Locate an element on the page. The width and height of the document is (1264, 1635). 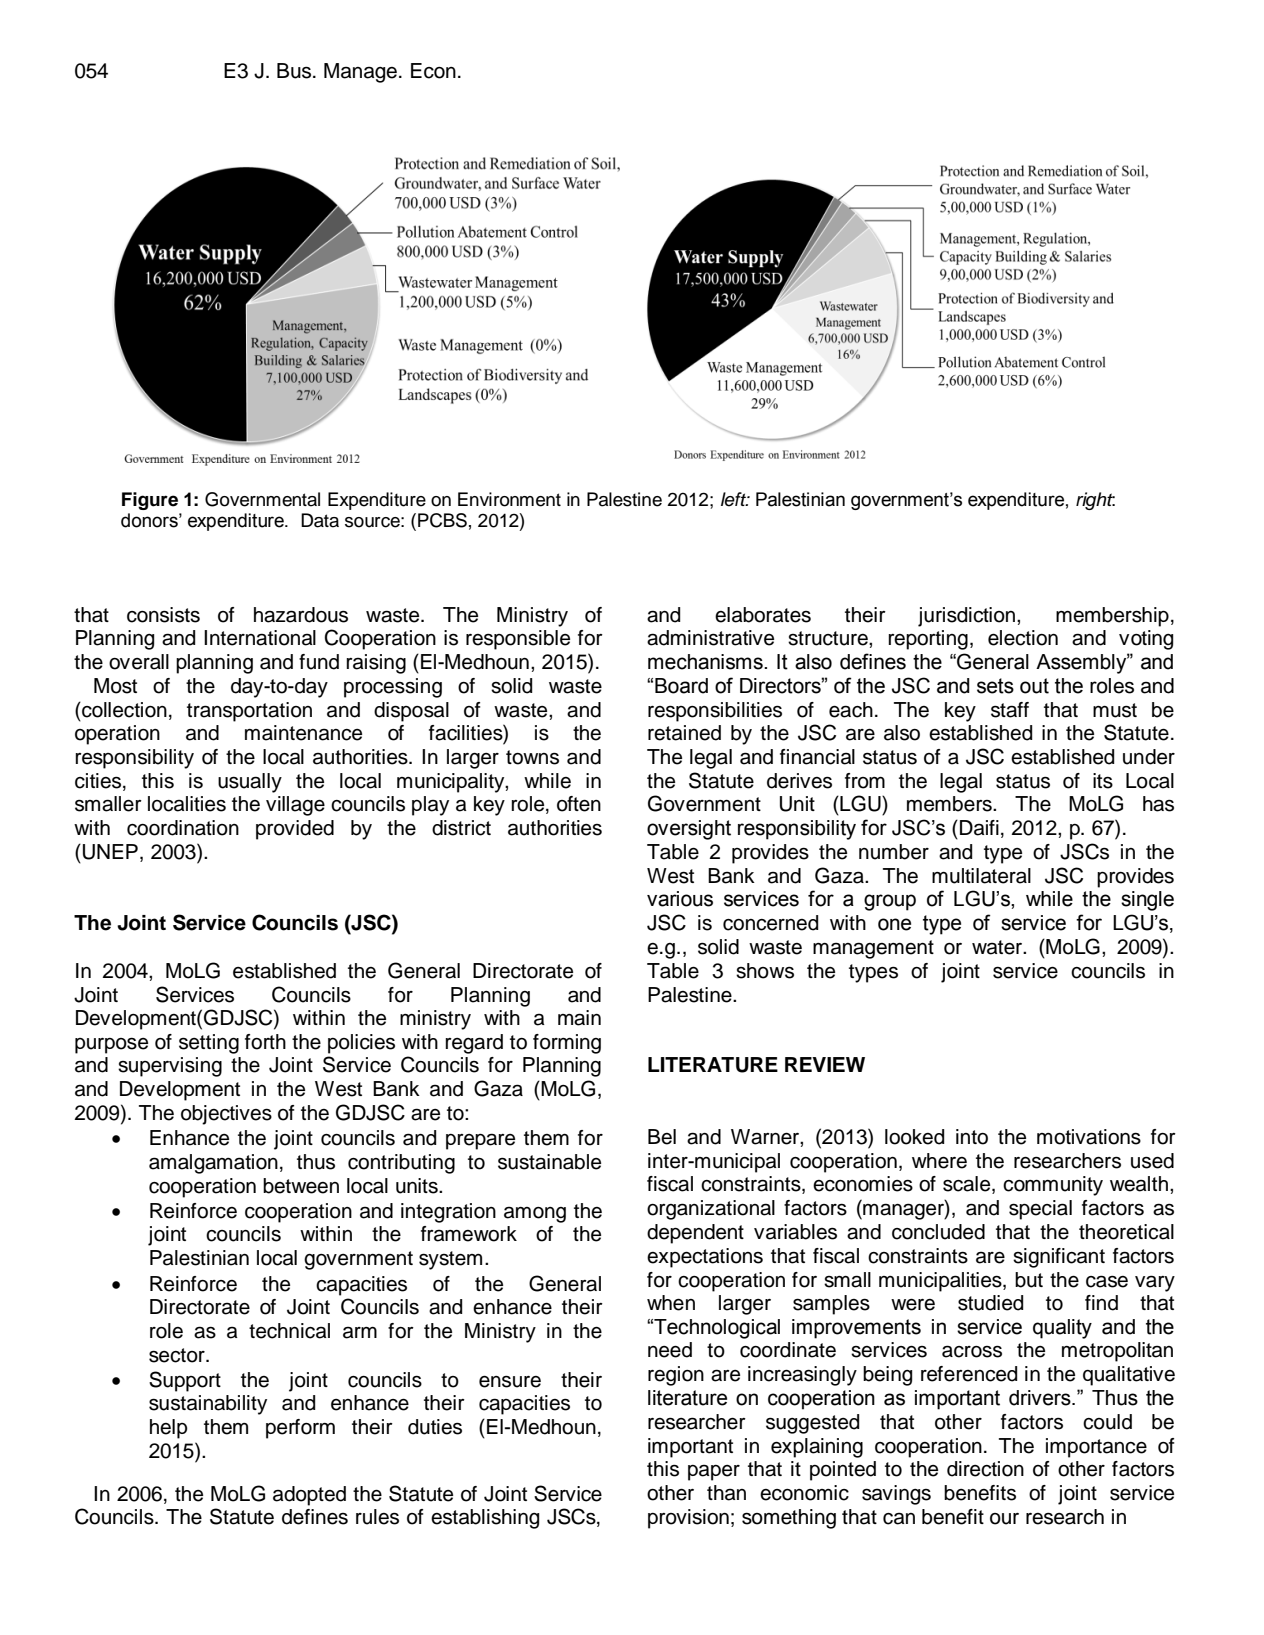
direction is located at coordinates (985, 1469).
